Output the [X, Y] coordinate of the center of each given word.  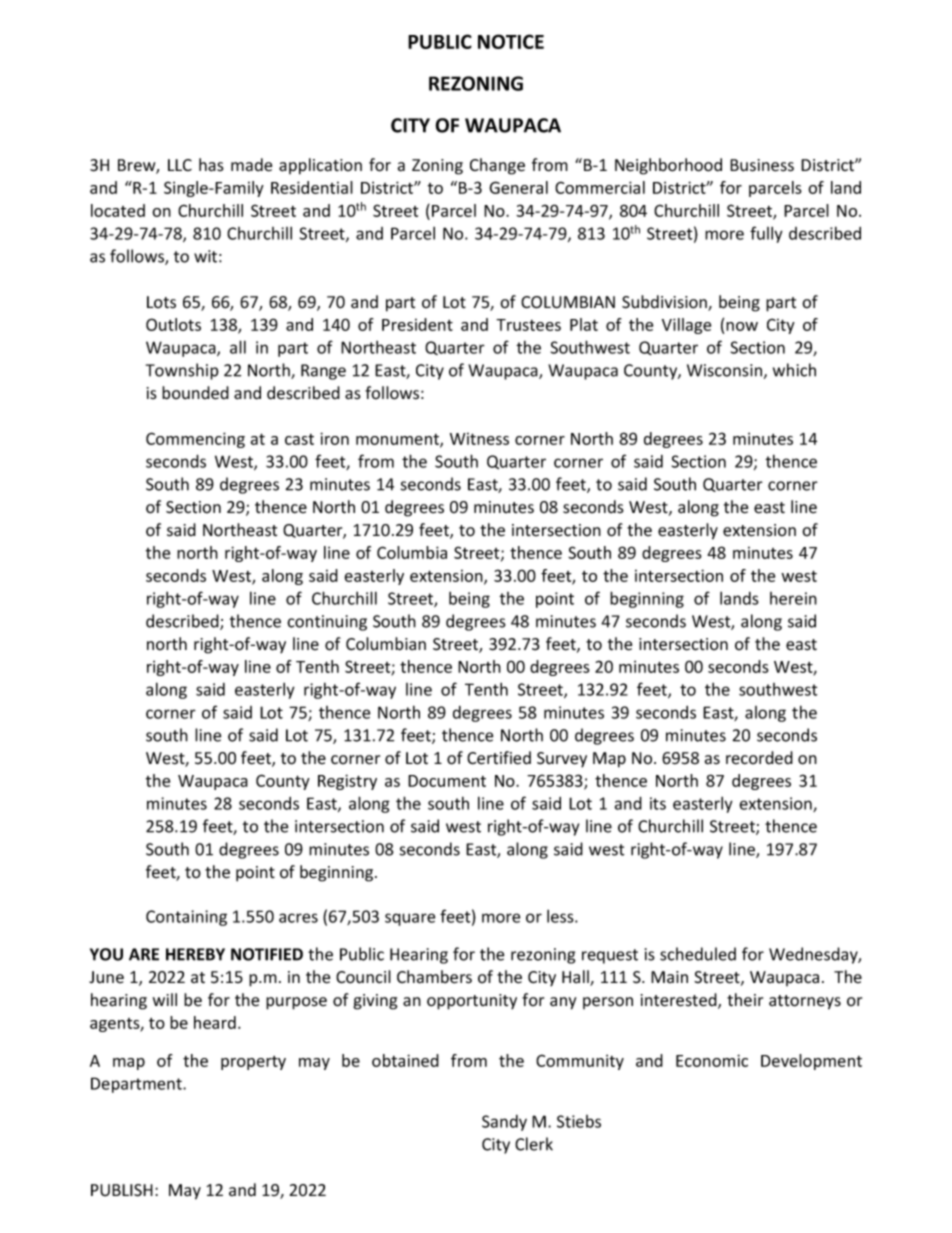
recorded [759, 758]
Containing [186, 918]
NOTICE [511, 41]
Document [447, 781]
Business [762, 165]
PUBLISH [122, 1190]
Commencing [195, 440]
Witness [479, 439]
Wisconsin [724, 370]
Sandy [504, 1123]
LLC [180, 165]
